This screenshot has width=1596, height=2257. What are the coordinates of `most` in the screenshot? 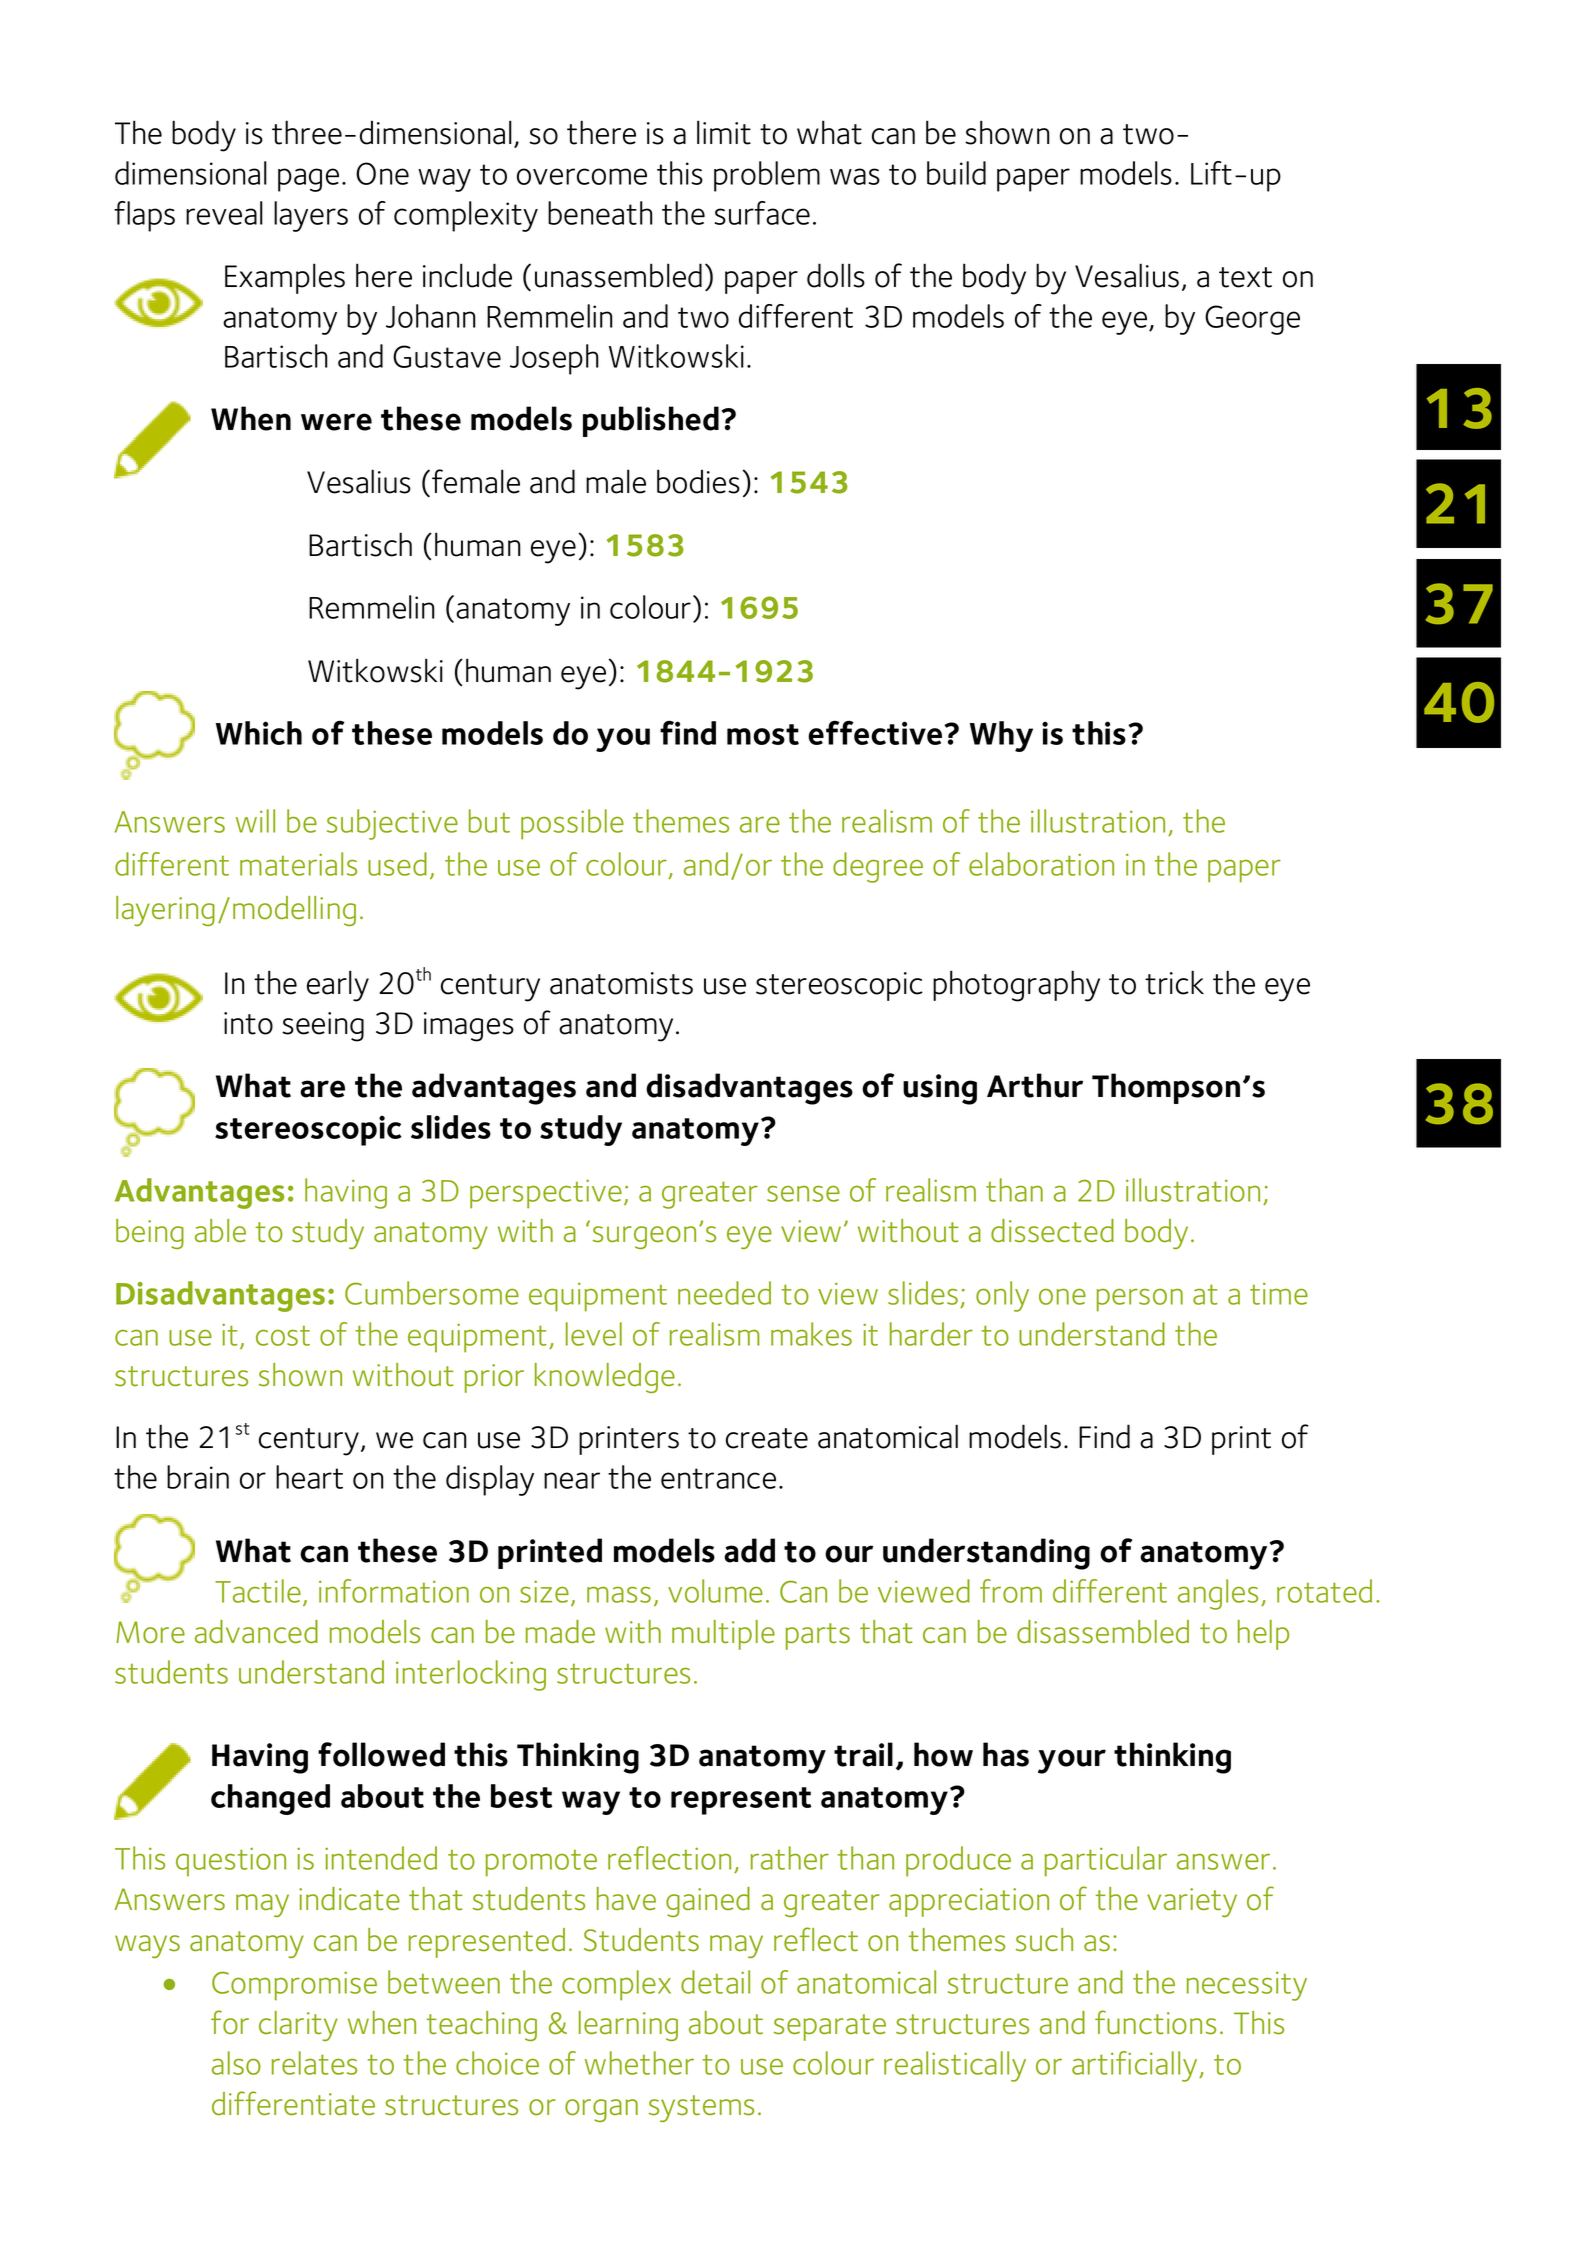 It's located at (763, 734).
